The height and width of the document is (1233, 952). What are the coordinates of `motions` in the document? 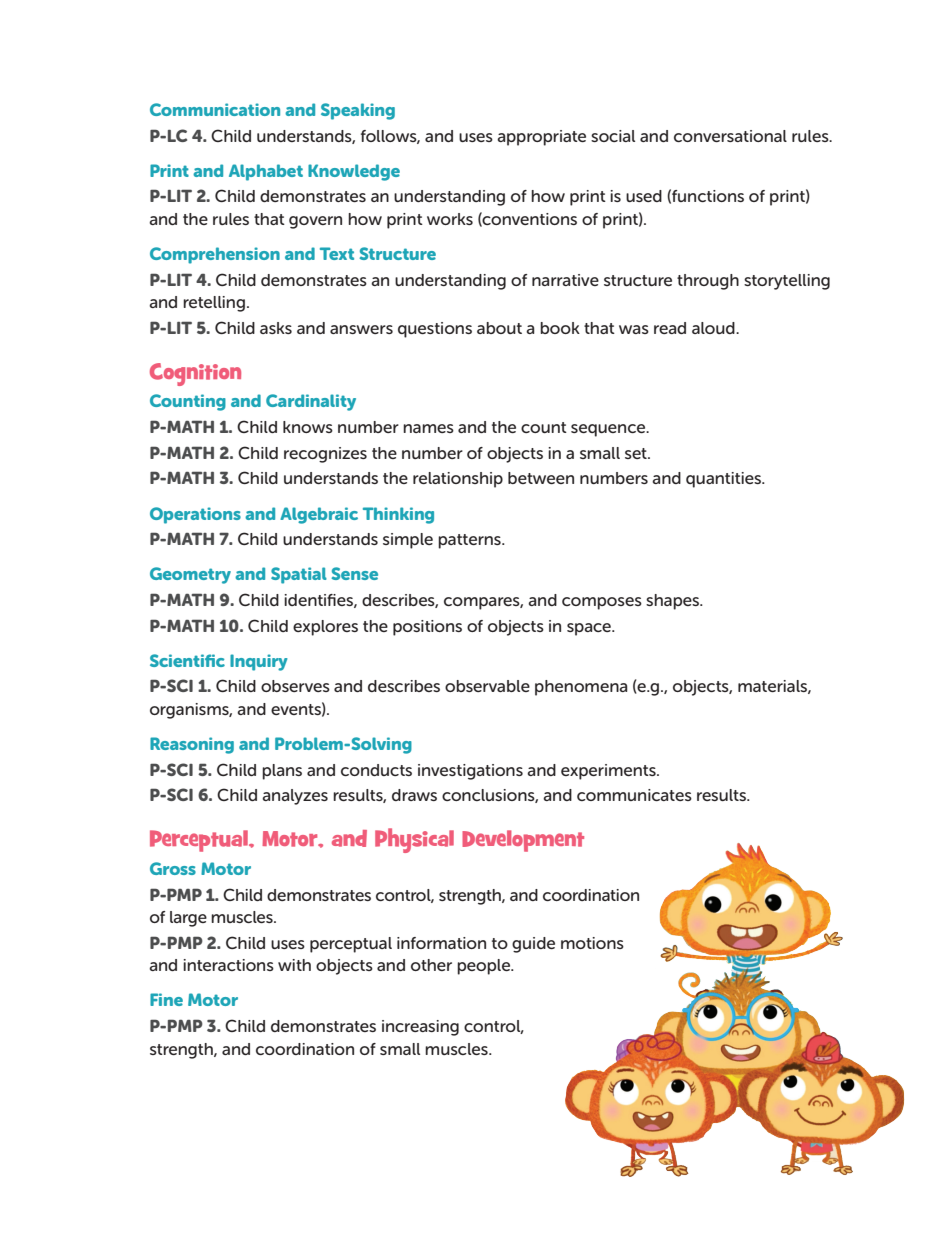 It's located at (592, 943).
